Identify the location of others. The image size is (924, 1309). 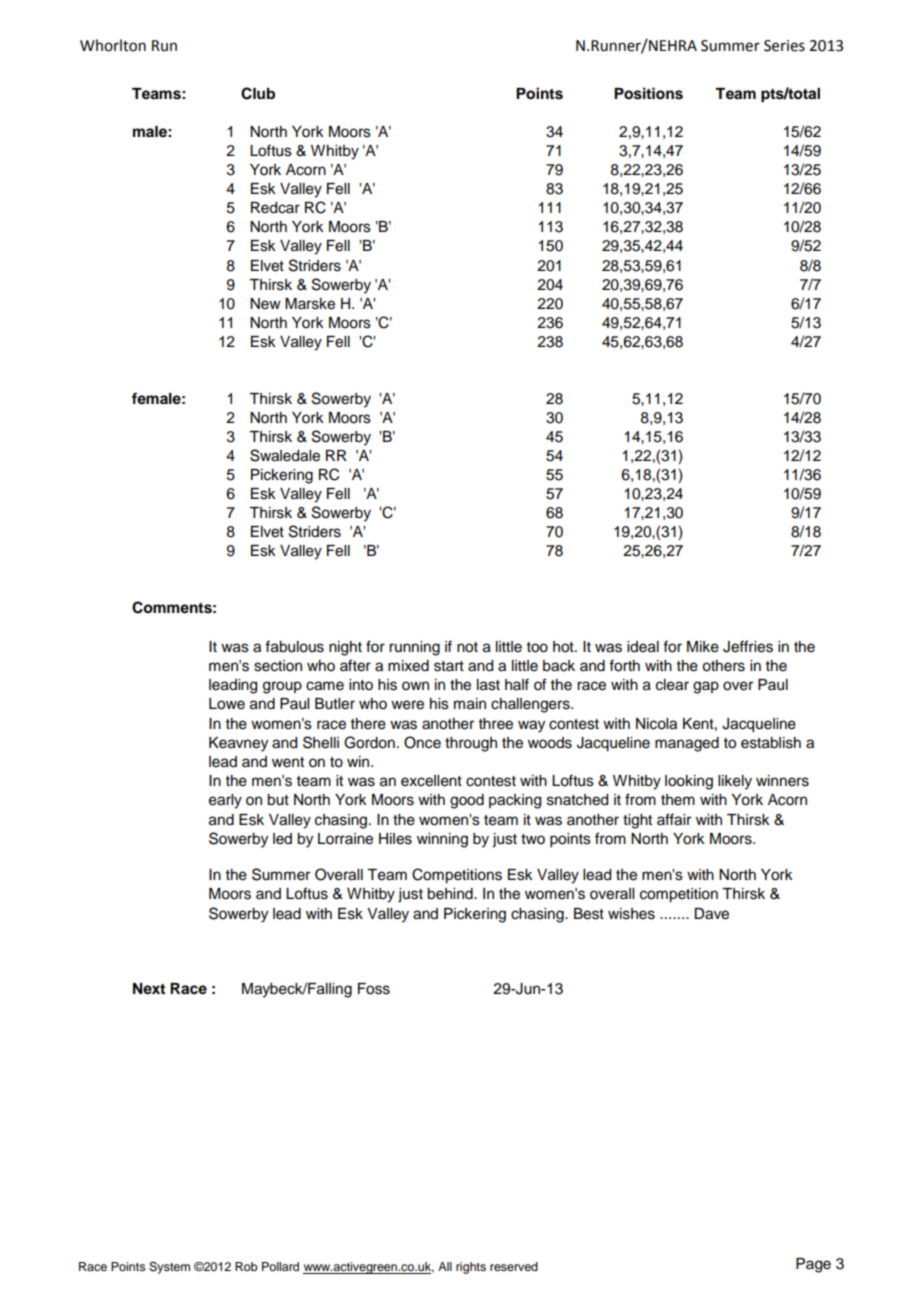
(723, 666).
